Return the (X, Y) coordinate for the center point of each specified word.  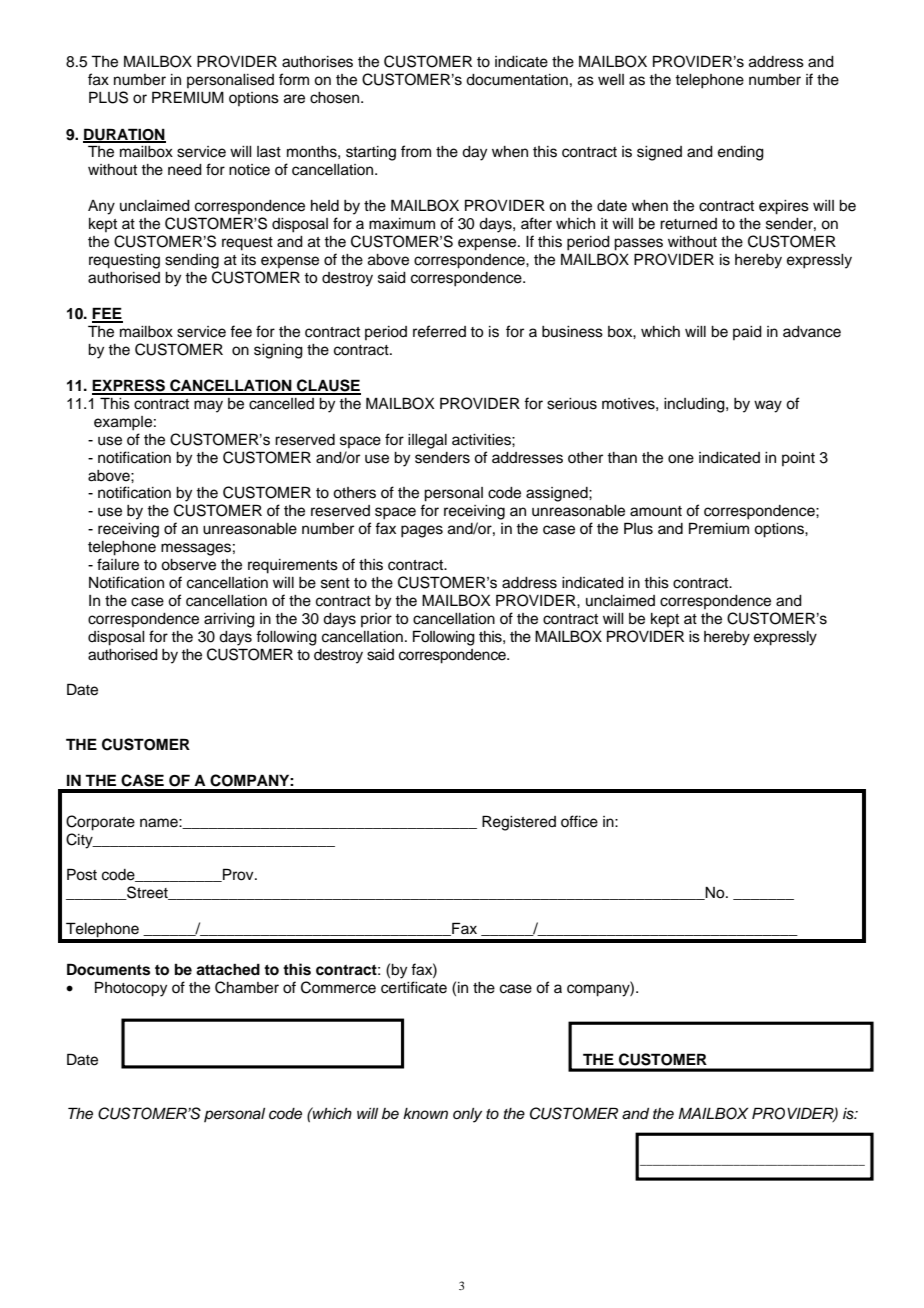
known (425, 1113)
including (695, 405)
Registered (519, 823)
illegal (427, 441)
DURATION (124, 135)
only (467, 1115)
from (416, 151)
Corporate (100, 823)
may (208, 406)
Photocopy (131, 989)
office (579, 821)
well (611, 80)
